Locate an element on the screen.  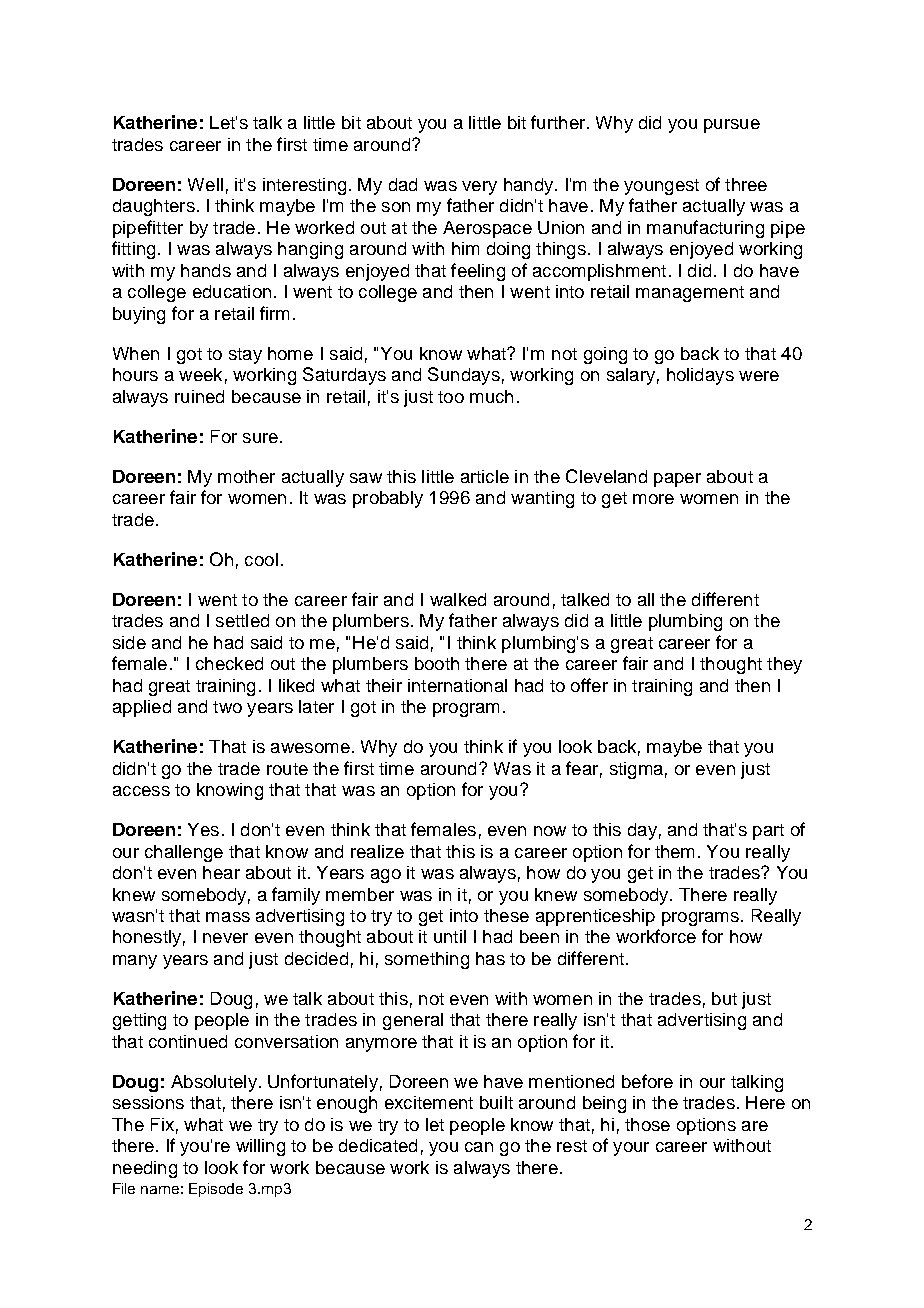
two is located at coordinates (227, 707).
